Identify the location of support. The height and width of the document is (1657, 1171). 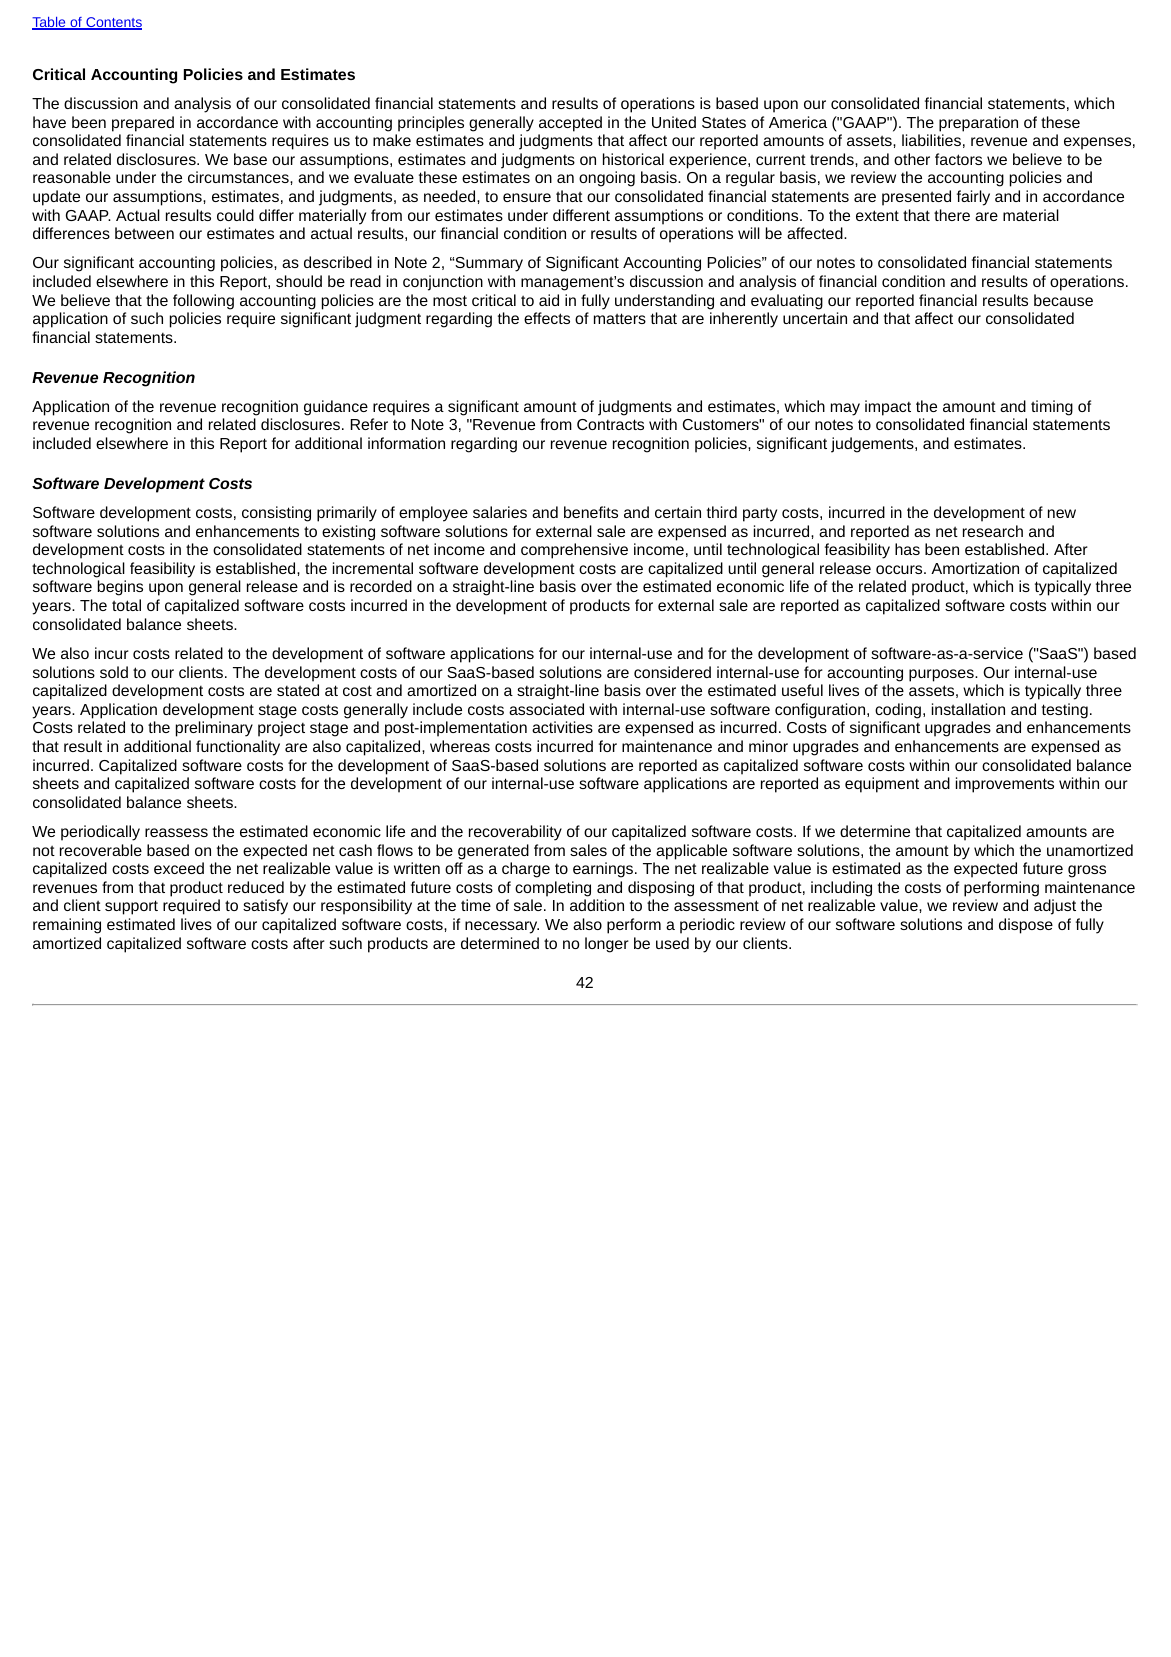
(131, 907).
